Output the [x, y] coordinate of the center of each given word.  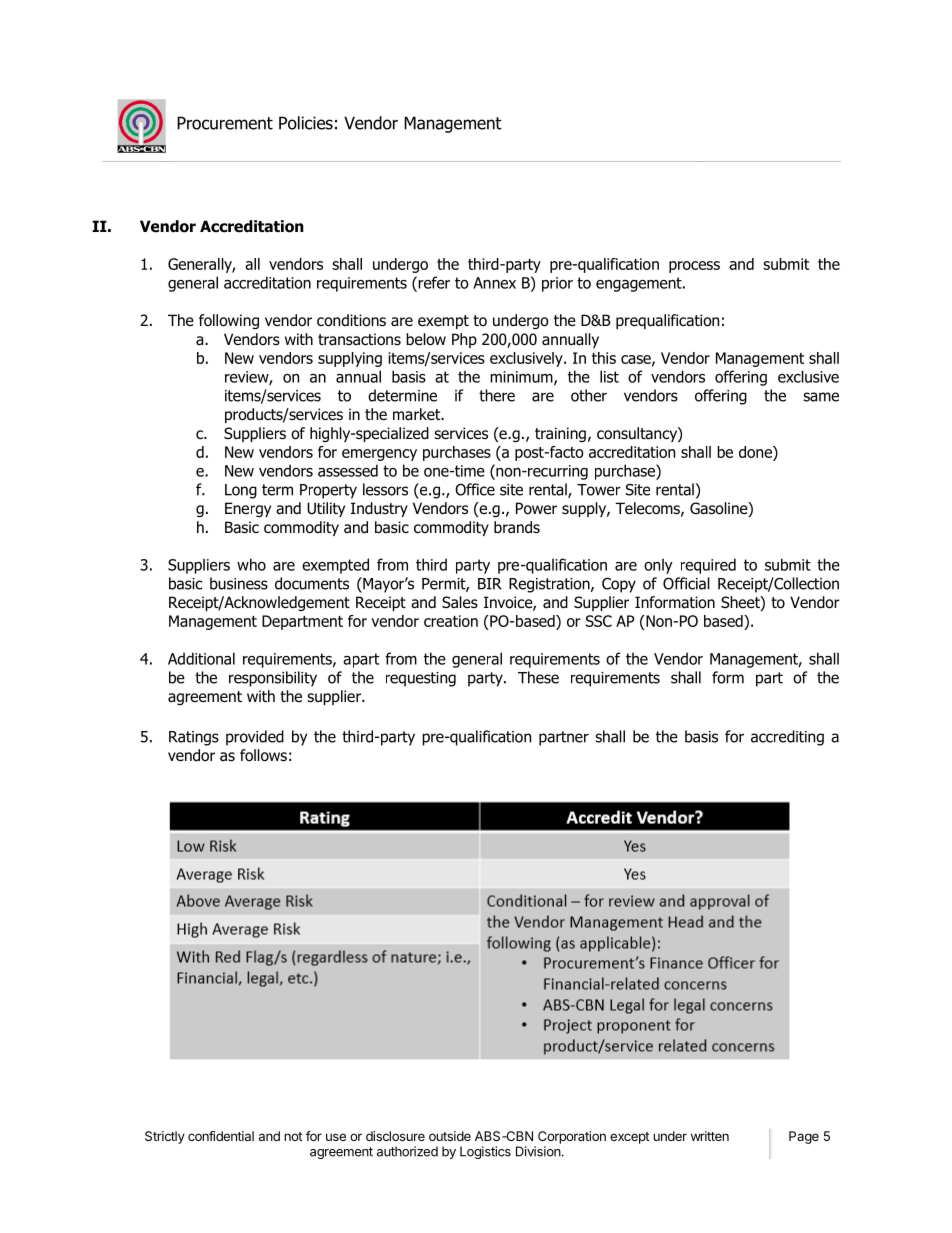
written [710, 1136]
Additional [201, 658]
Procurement [225, 123]
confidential [221, 1136]
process [694, 267]
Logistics [485, 1152]
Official [686, 583]
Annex [494, 283]
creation [451, 621]
